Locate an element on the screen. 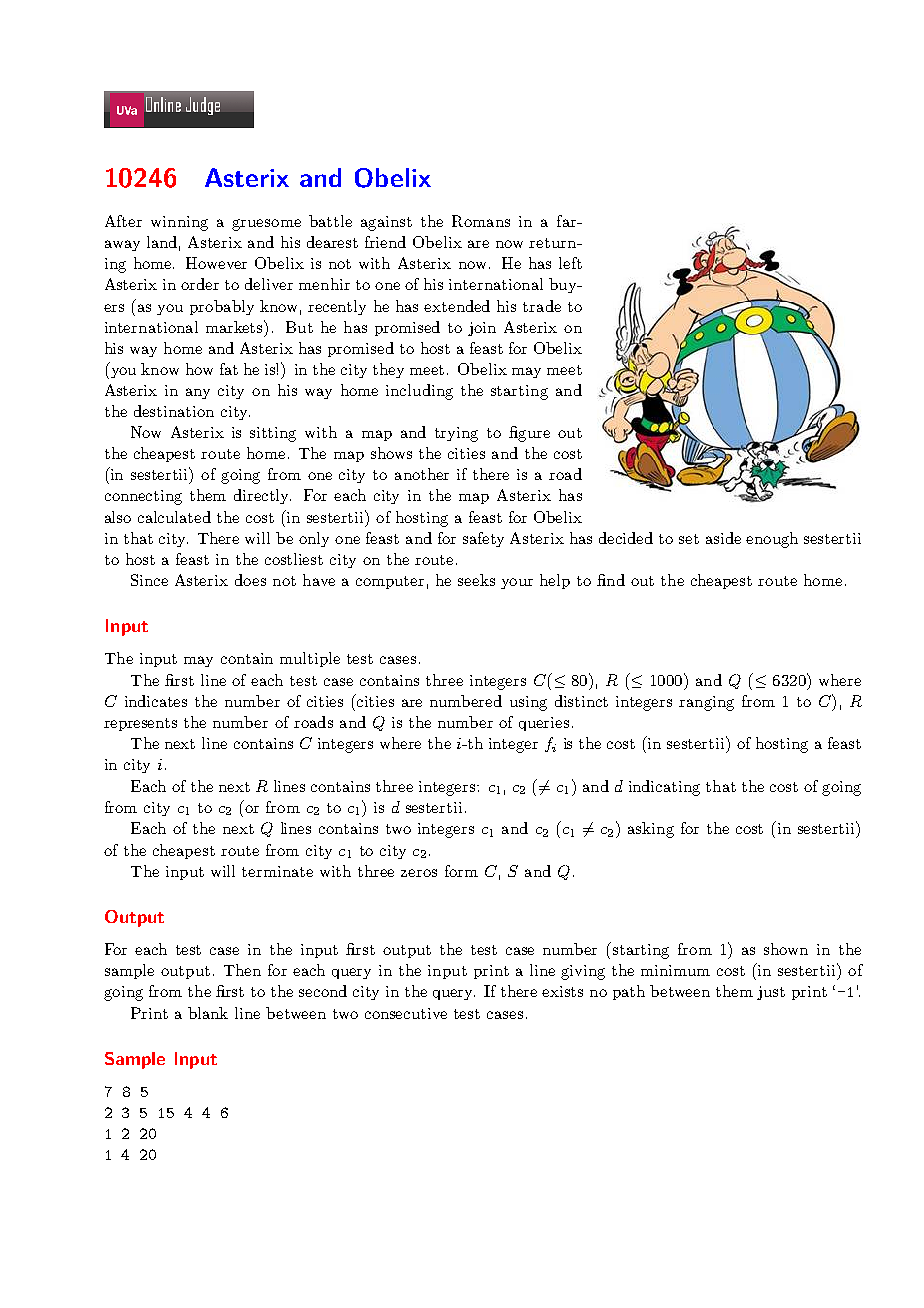 Image resolution: width=924 pixels, height=1308 pixels. trying is located at coordinates (456, 434).
